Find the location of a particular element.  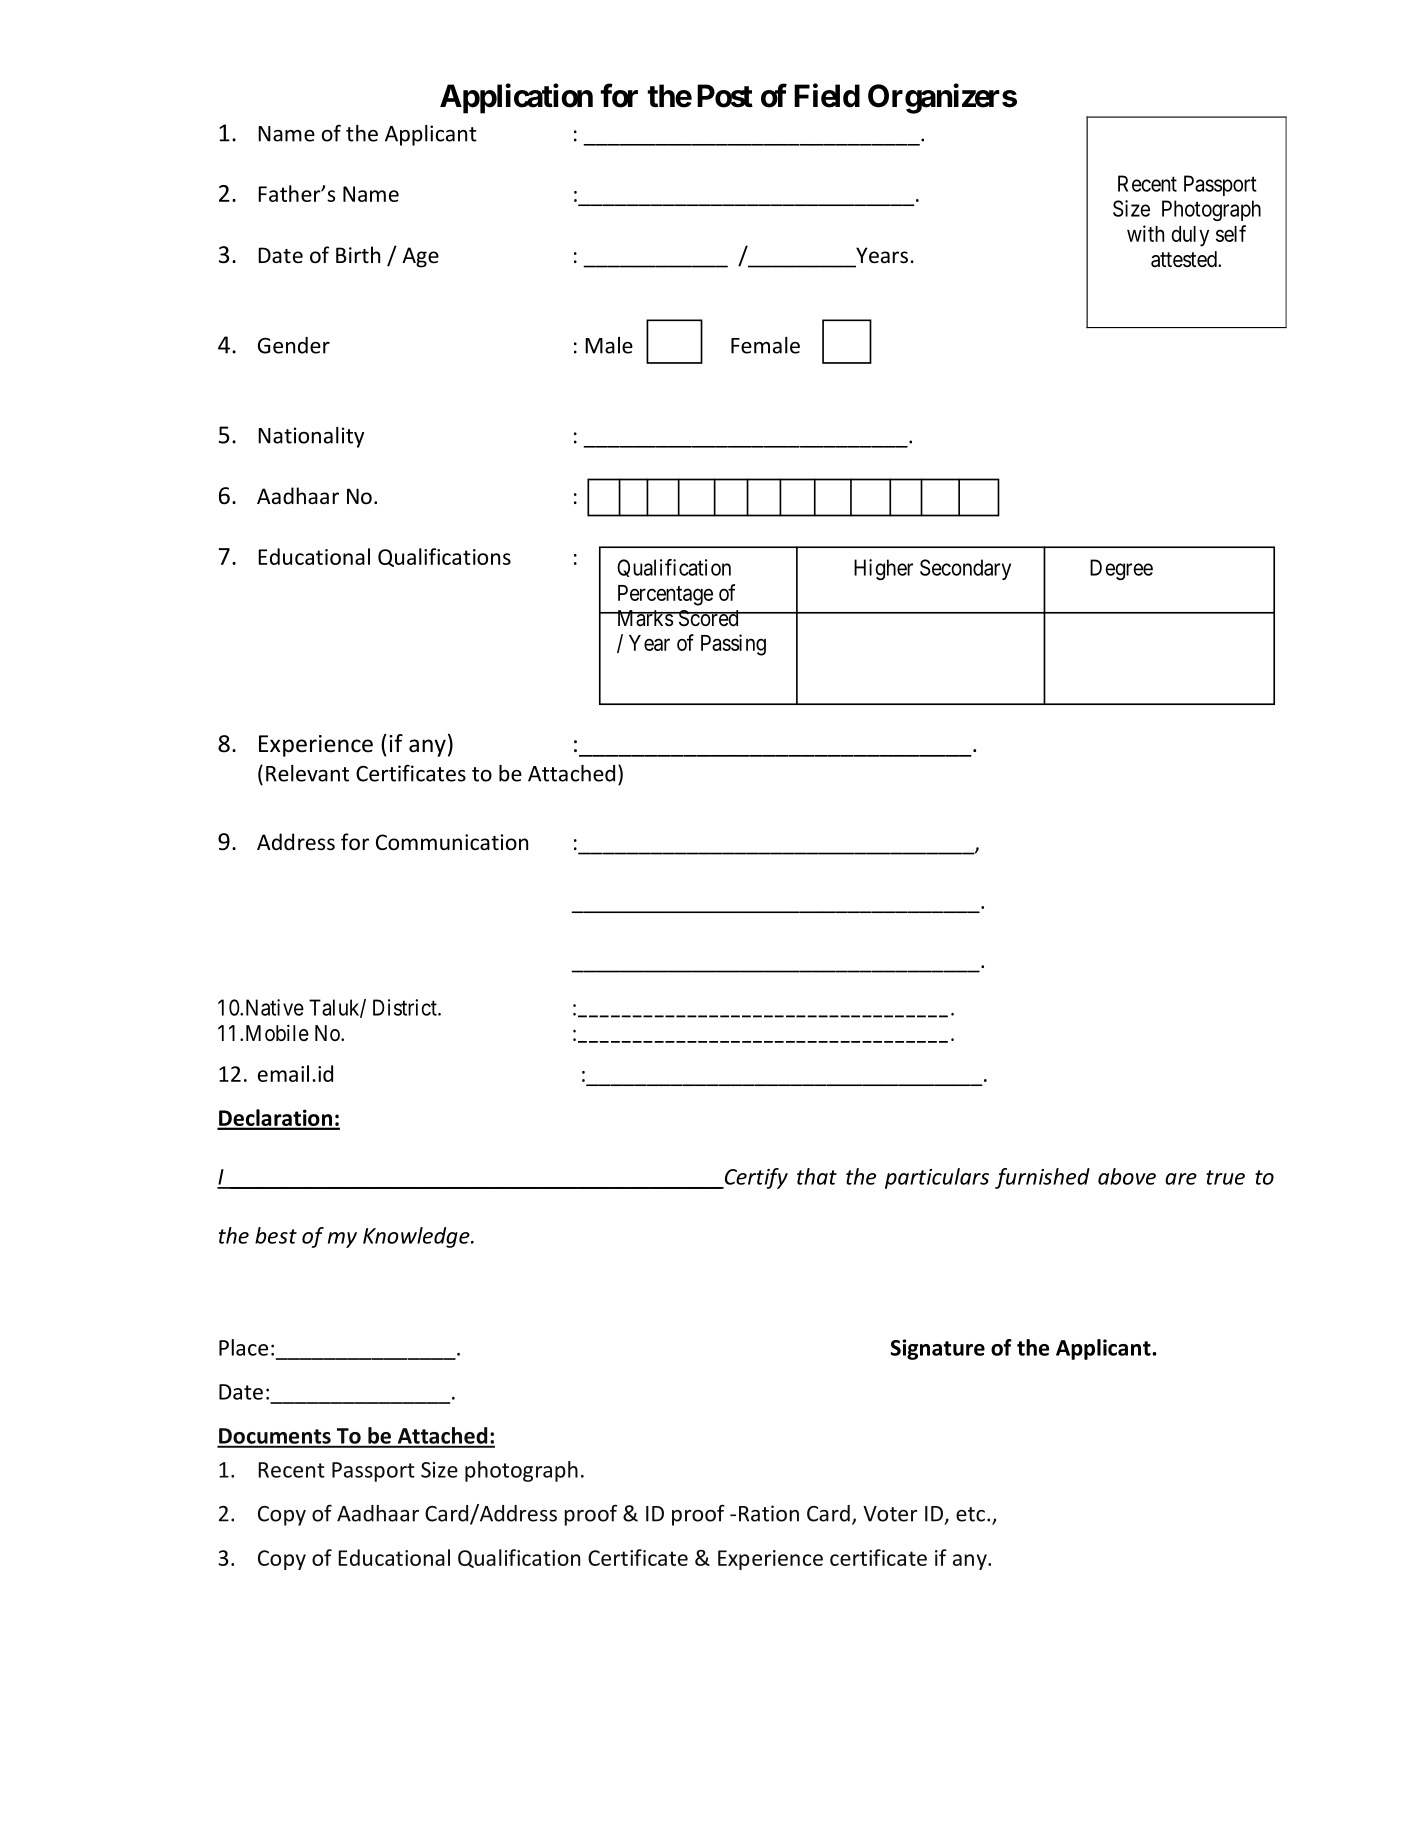

etc is located at coordinates (972, 1514).
